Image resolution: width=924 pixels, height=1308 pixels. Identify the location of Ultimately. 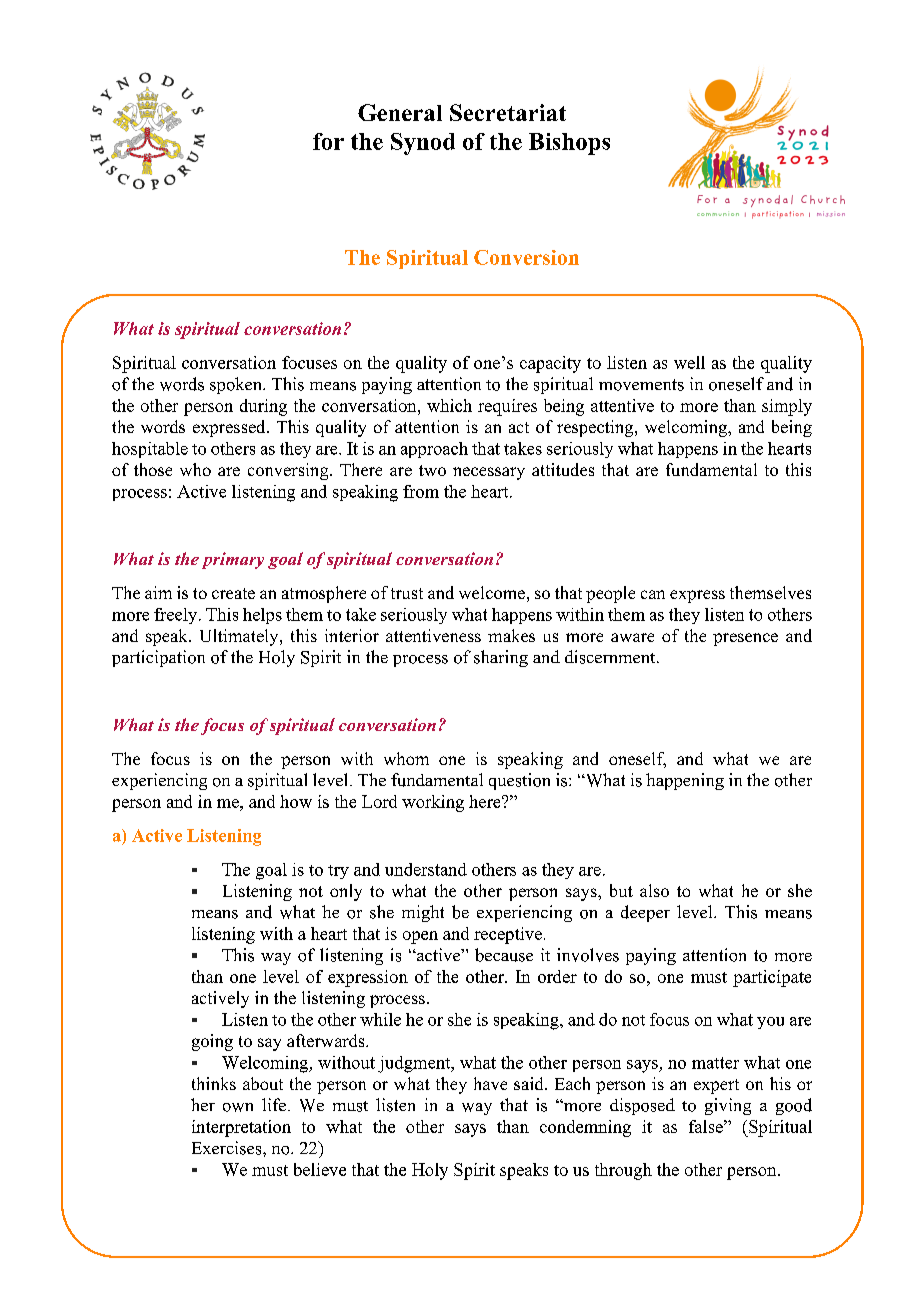
(240, 637).
